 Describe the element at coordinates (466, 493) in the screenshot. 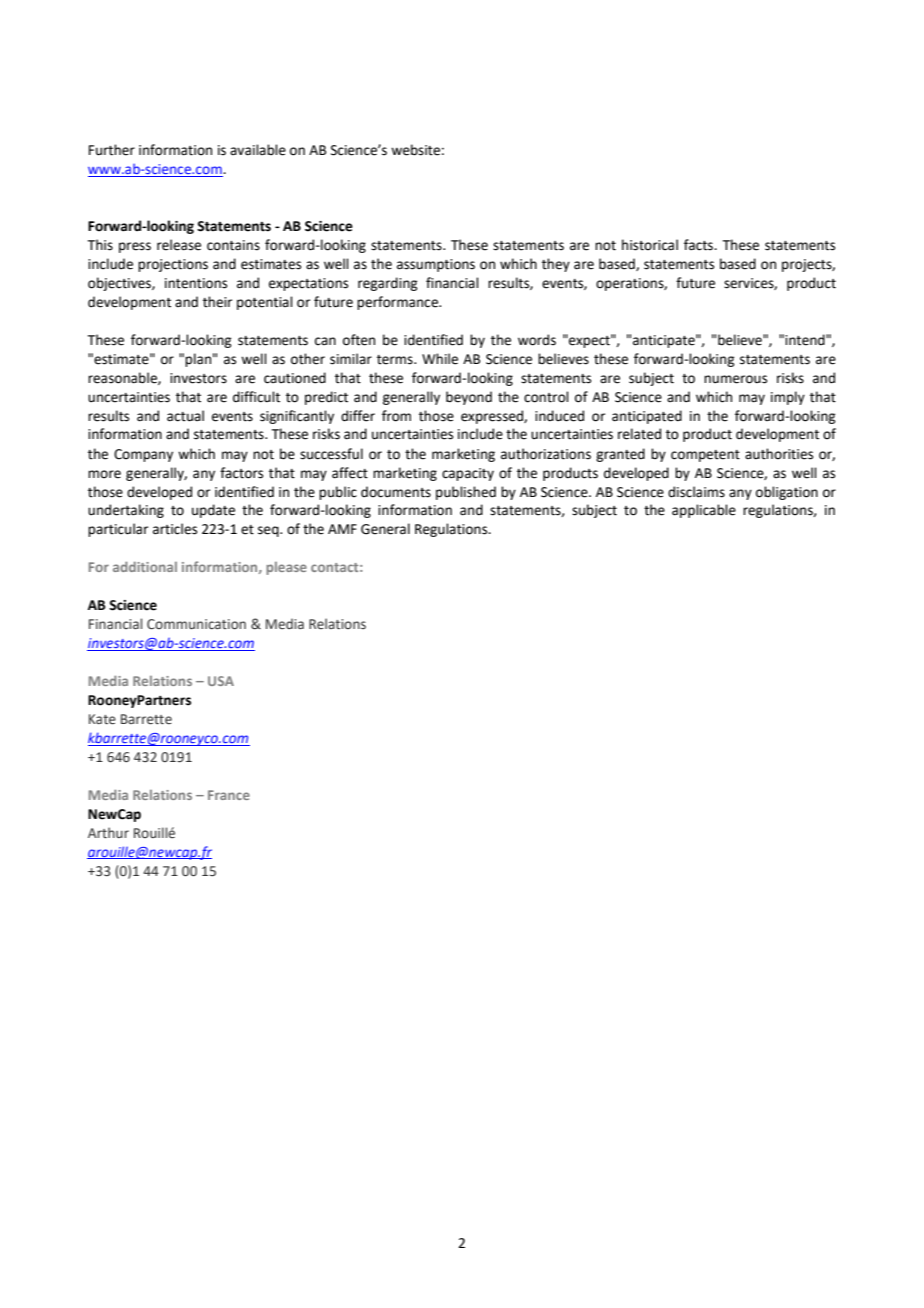

I see `published` at that location.
